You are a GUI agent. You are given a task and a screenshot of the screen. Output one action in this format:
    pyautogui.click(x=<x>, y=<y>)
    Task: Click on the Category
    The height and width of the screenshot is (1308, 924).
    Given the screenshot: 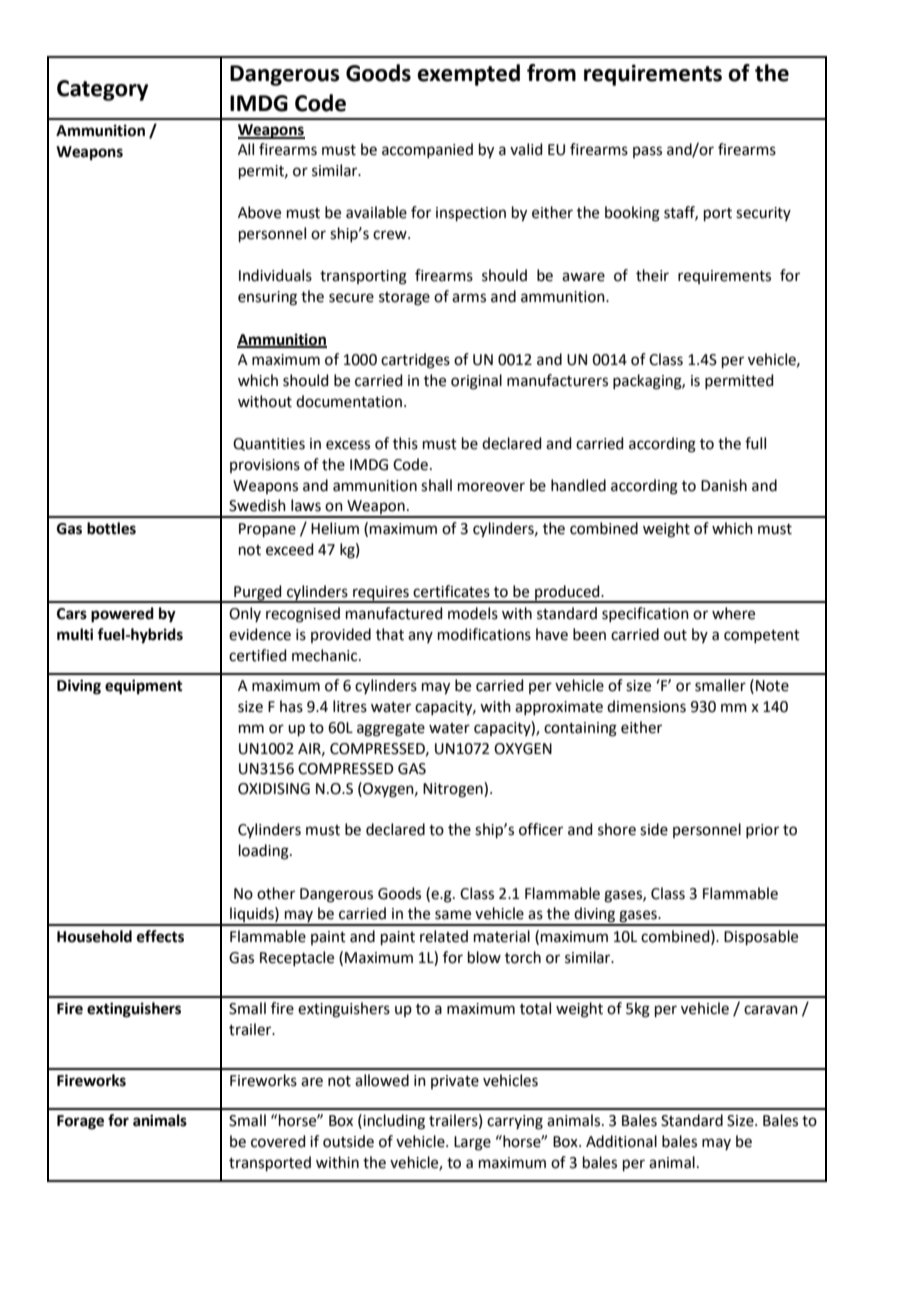 What is the action you would take?
    pyautogui.click(x=102, y=90)
